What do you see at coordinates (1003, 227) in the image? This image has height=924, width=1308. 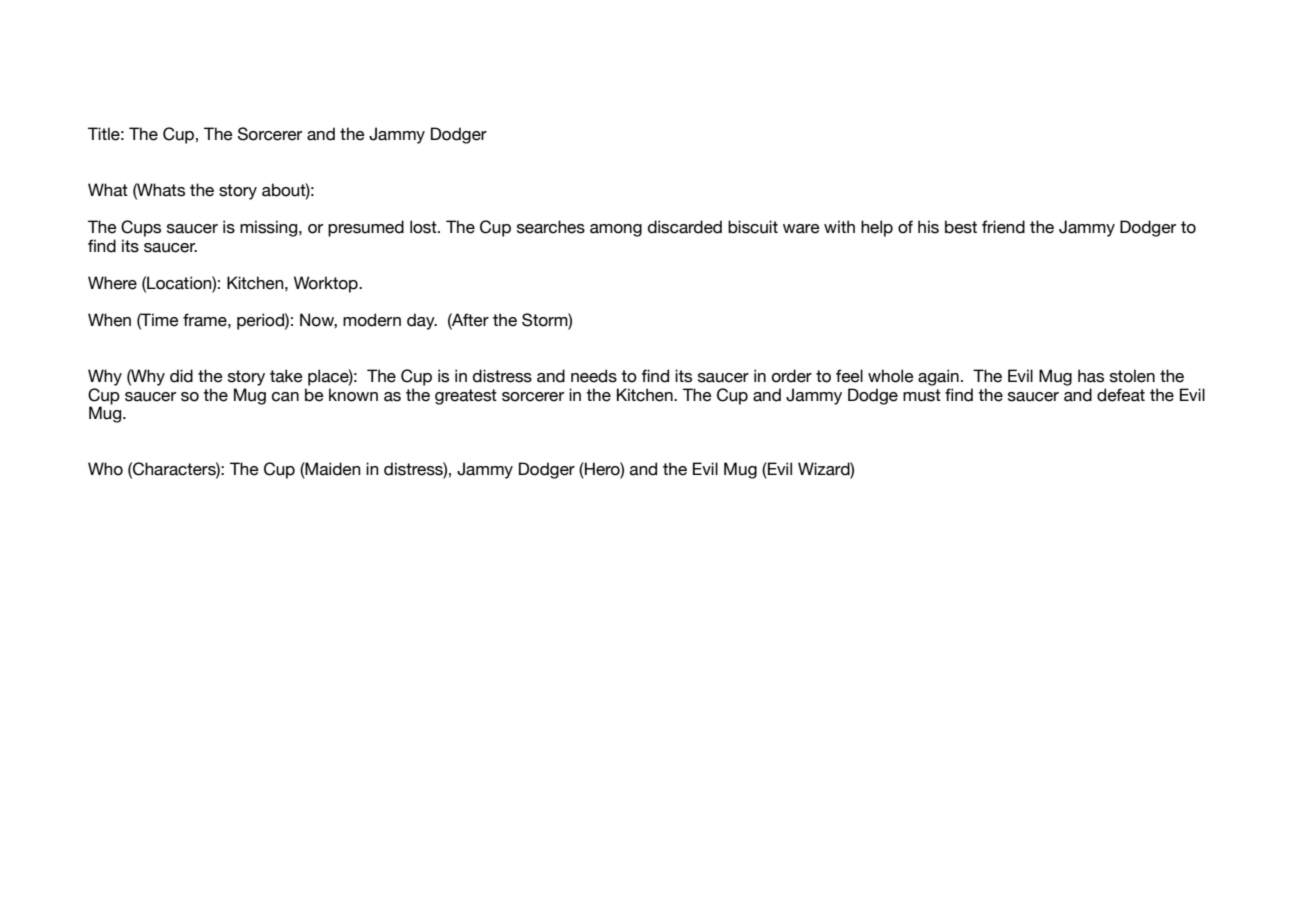 I see `friend` at bounding box center [1003, 227].
